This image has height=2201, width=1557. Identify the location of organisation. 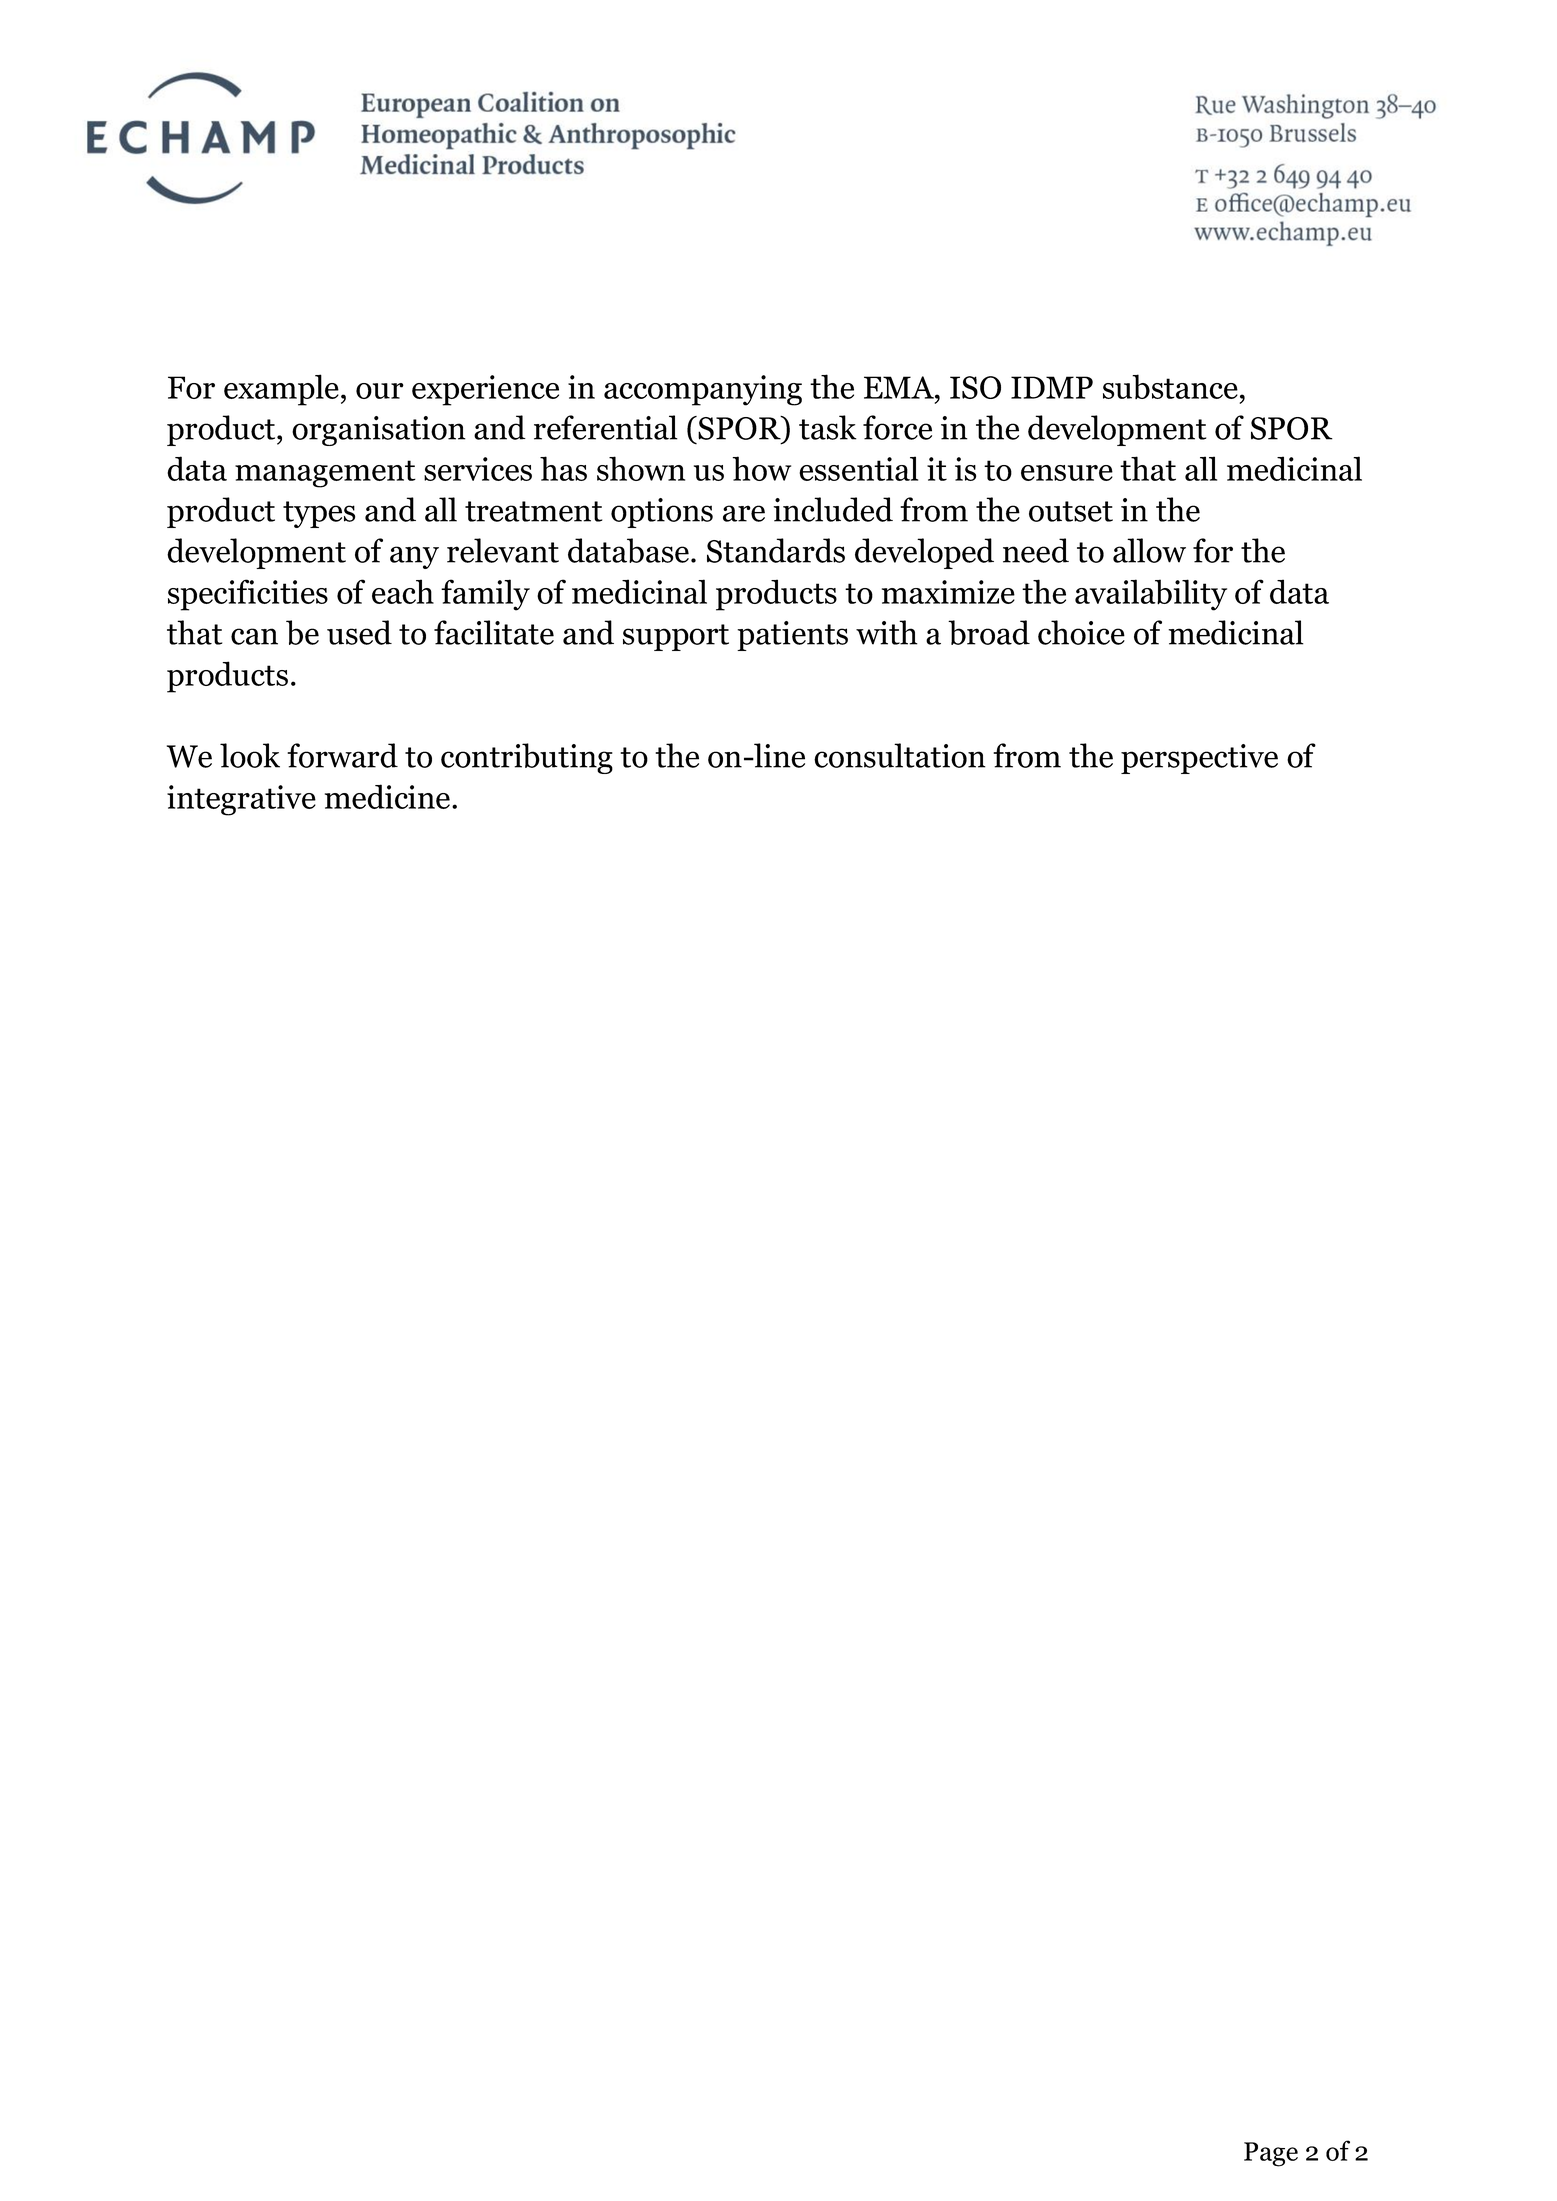
(379, 431).
